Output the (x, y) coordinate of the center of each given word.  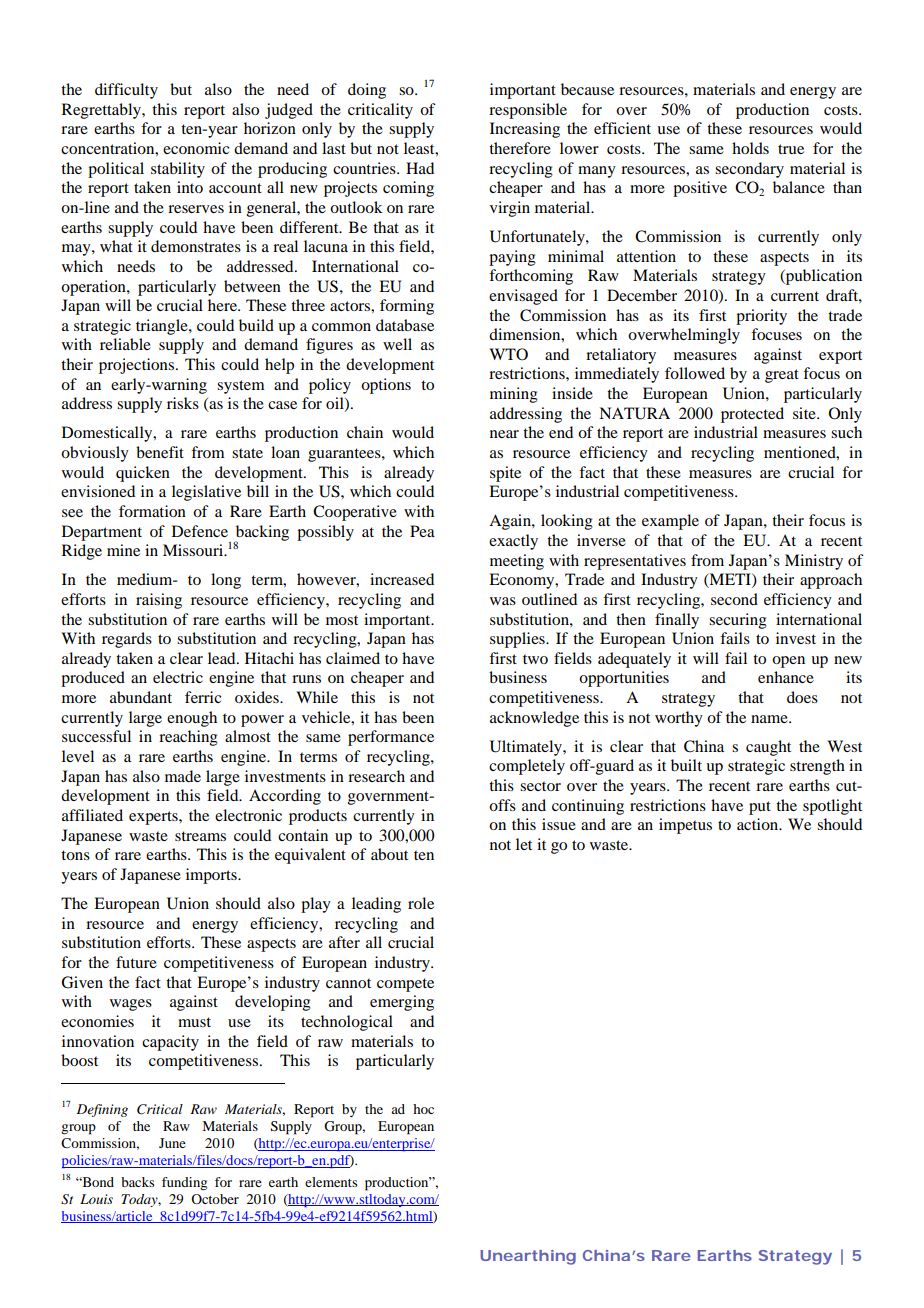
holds (750, 148)
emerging (402, 1003)
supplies (518, 640)
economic (196, 148)
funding (184, 1183)
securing (738, 621)
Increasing (525, 130)
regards (127, 640)
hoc (423, 1109)
